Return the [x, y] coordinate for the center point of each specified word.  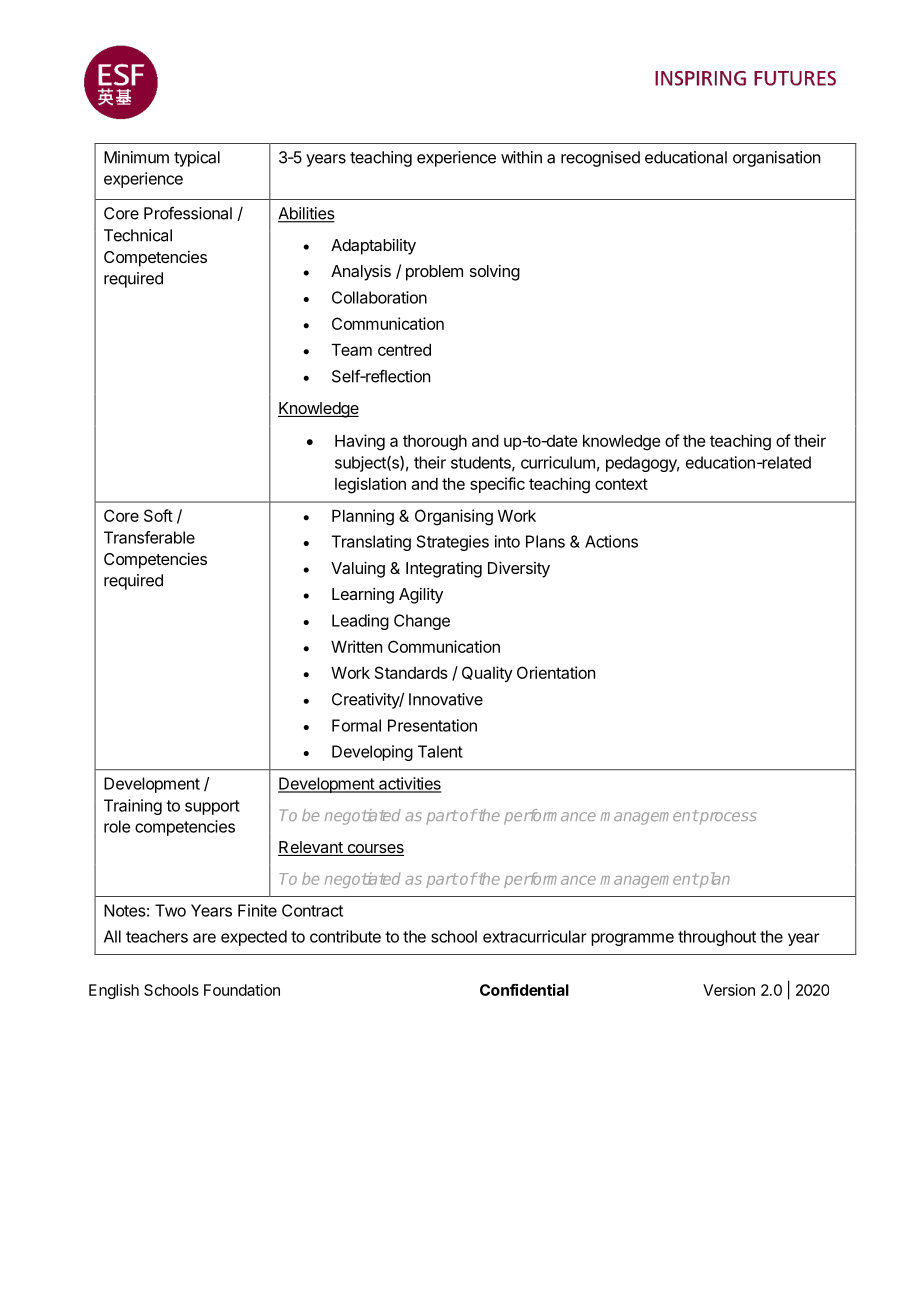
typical [197, 159]
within [521, 157]
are [204, 938]
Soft [158, 515]
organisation [776, 159]
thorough [435, 443]
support [212, 807]
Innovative [446, 699]
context [621, 484]
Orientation [556, 672]
